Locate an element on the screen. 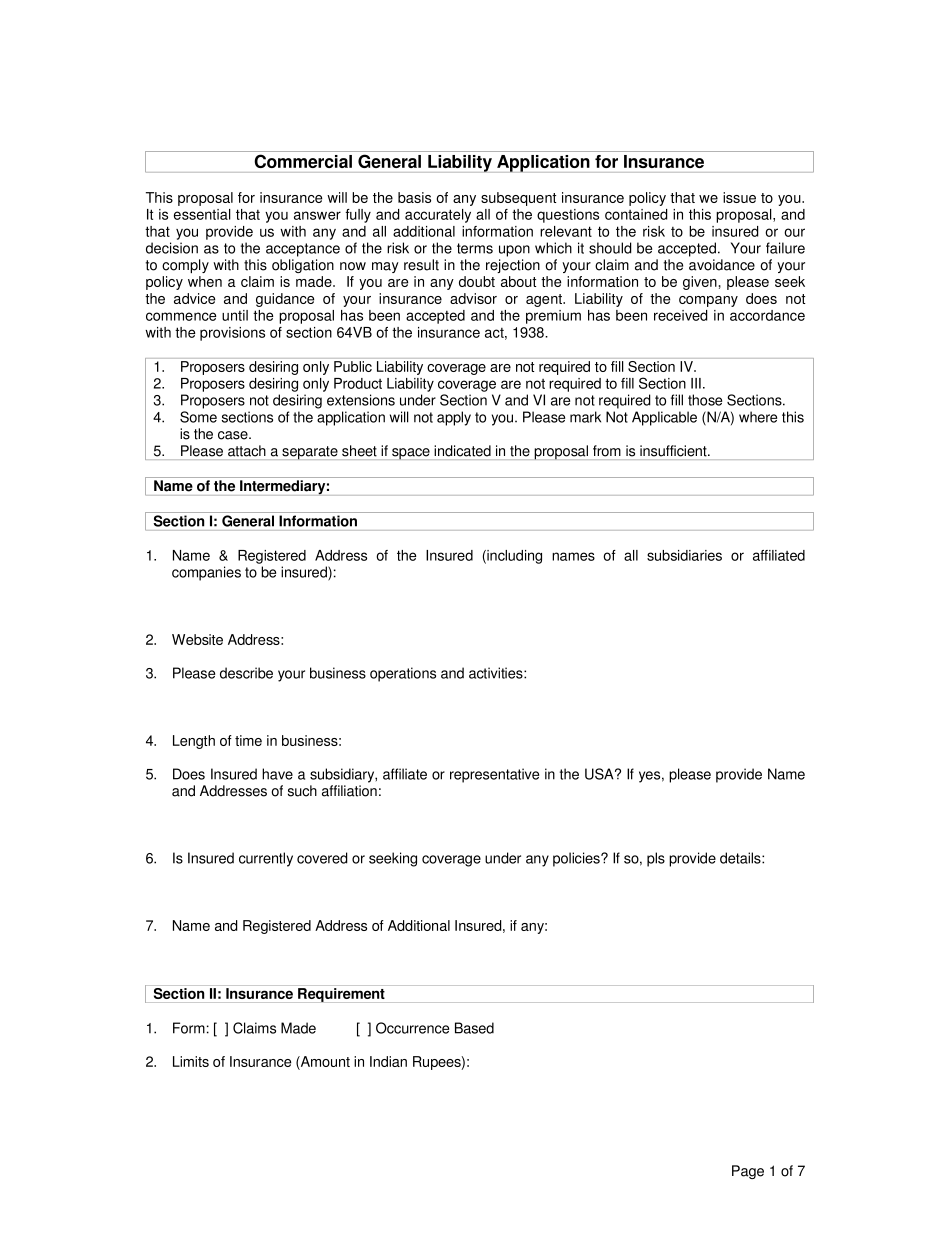  Limits is located at coordinates (191, 1061).
